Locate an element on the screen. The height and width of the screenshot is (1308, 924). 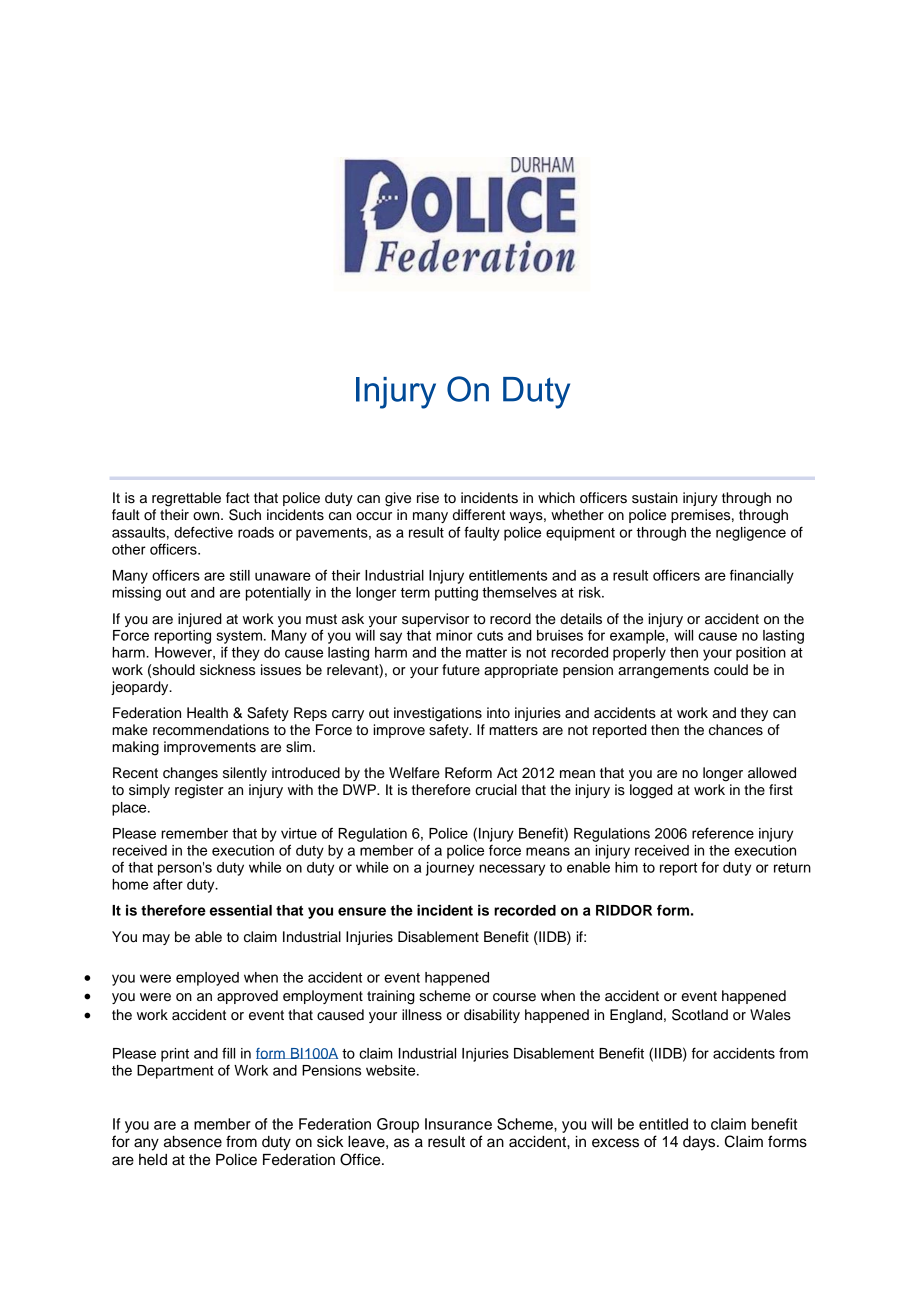
could is located at coordinates (731, 670).
